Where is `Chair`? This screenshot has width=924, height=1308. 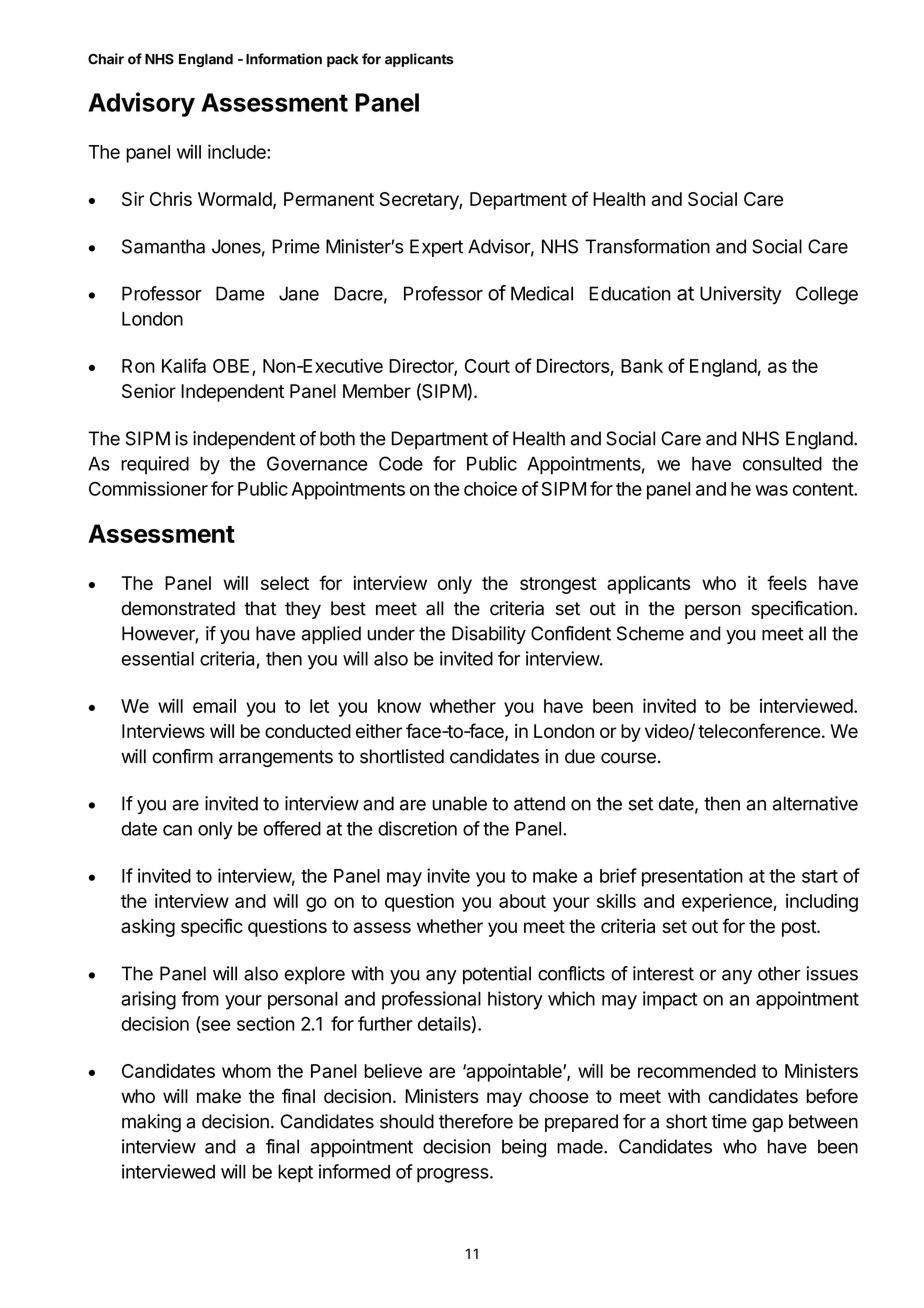
Chair is located at coordinates (106, 59).
